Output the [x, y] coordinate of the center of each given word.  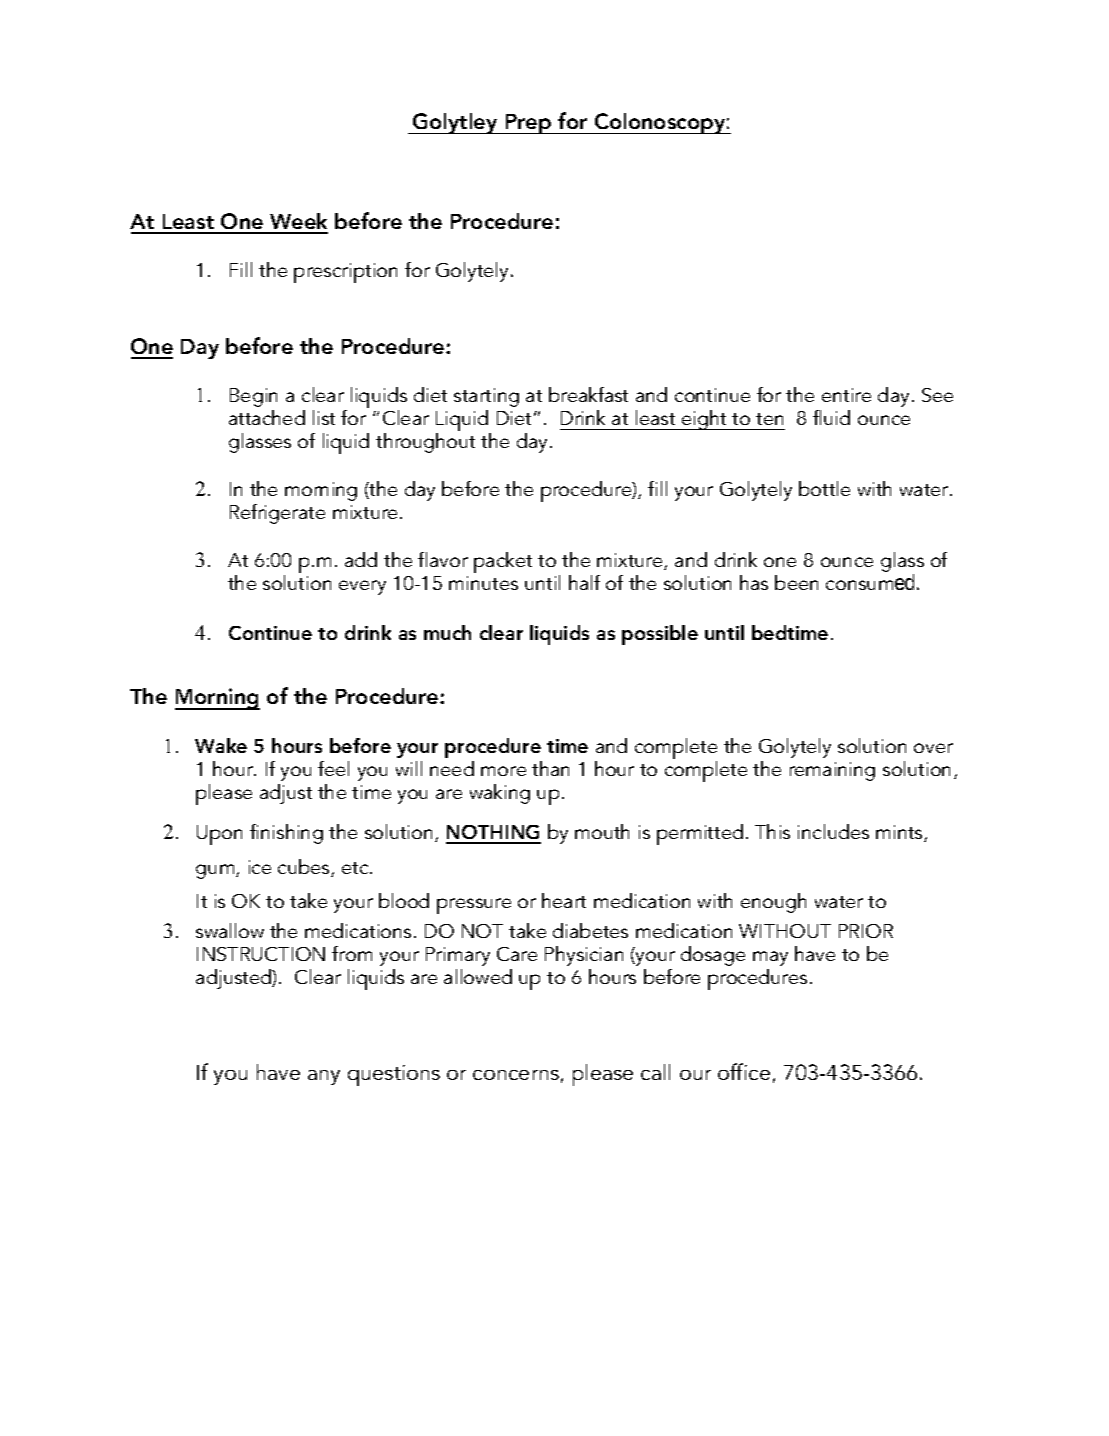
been [796, 582]
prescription [345, 273]
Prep [528, 124]
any [324, 1077]
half [584, 582]
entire [846, 395]
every [362, 587]
